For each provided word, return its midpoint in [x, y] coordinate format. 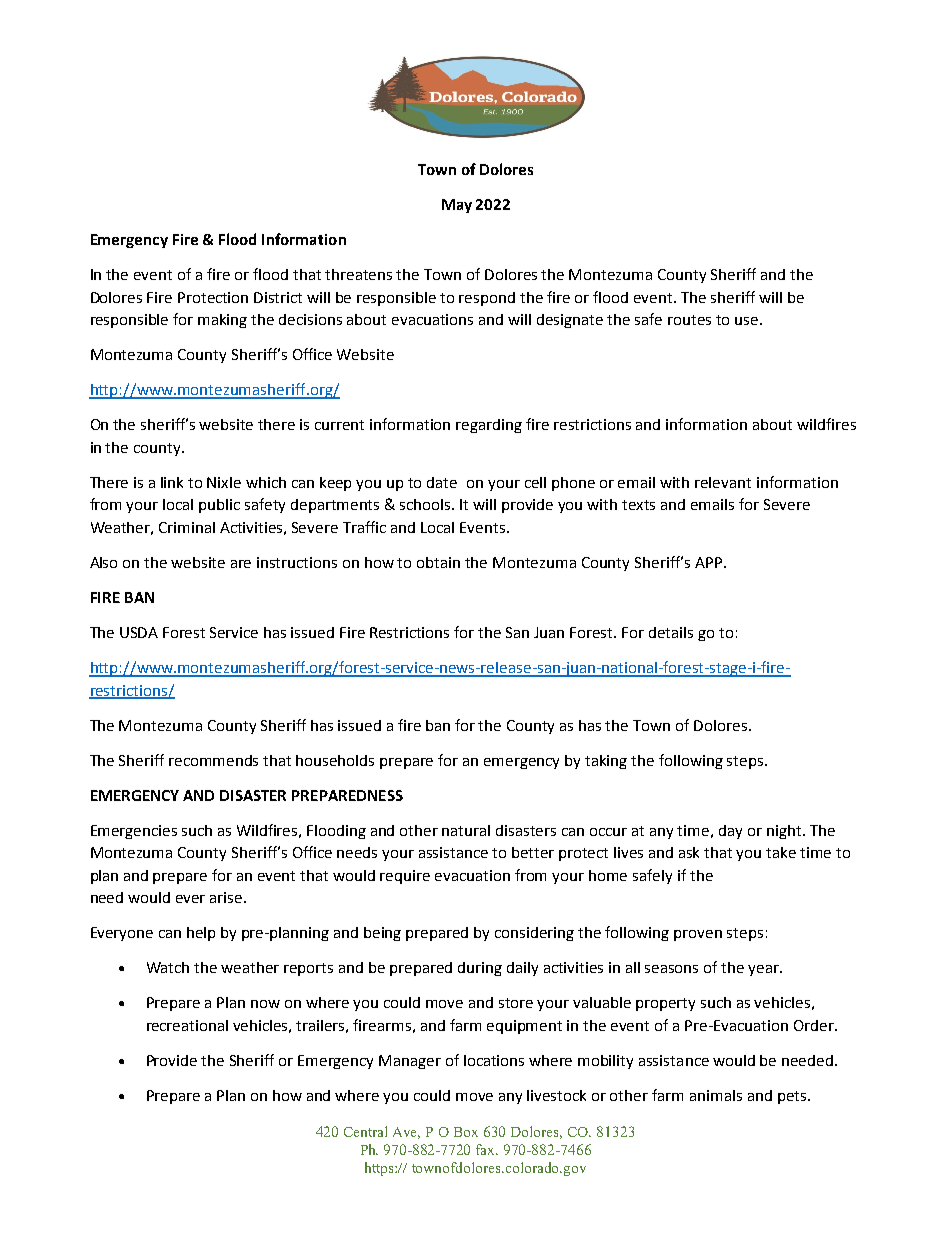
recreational [187, 1025]
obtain [438, 562]
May [457, 206]
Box [466, 1132]
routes [689, 320]
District [278, 297]
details [671, 632]
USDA [139, 632]
